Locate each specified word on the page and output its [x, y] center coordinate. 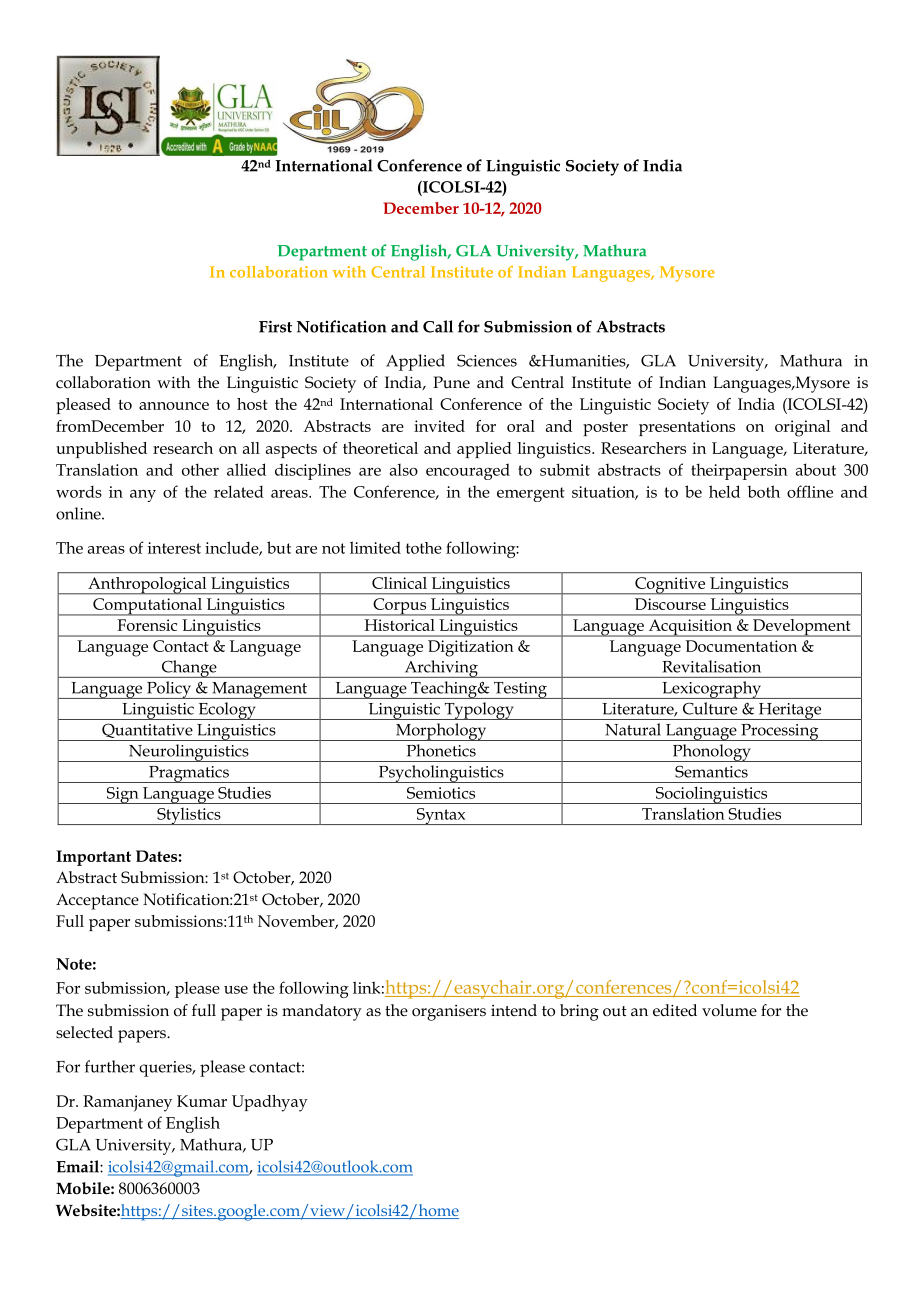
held [724, 491]
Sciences [487, 360]
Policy [169, 690]
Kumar [202, 1101]
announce [174, 406]
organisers [449, 1013]
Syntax [441, 816]
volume [729, 1010]
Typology [479, 711]
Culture [710, 708]
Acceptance [97, 901]
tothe [424, 548]
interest [174, 548]
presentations [687, 428]
